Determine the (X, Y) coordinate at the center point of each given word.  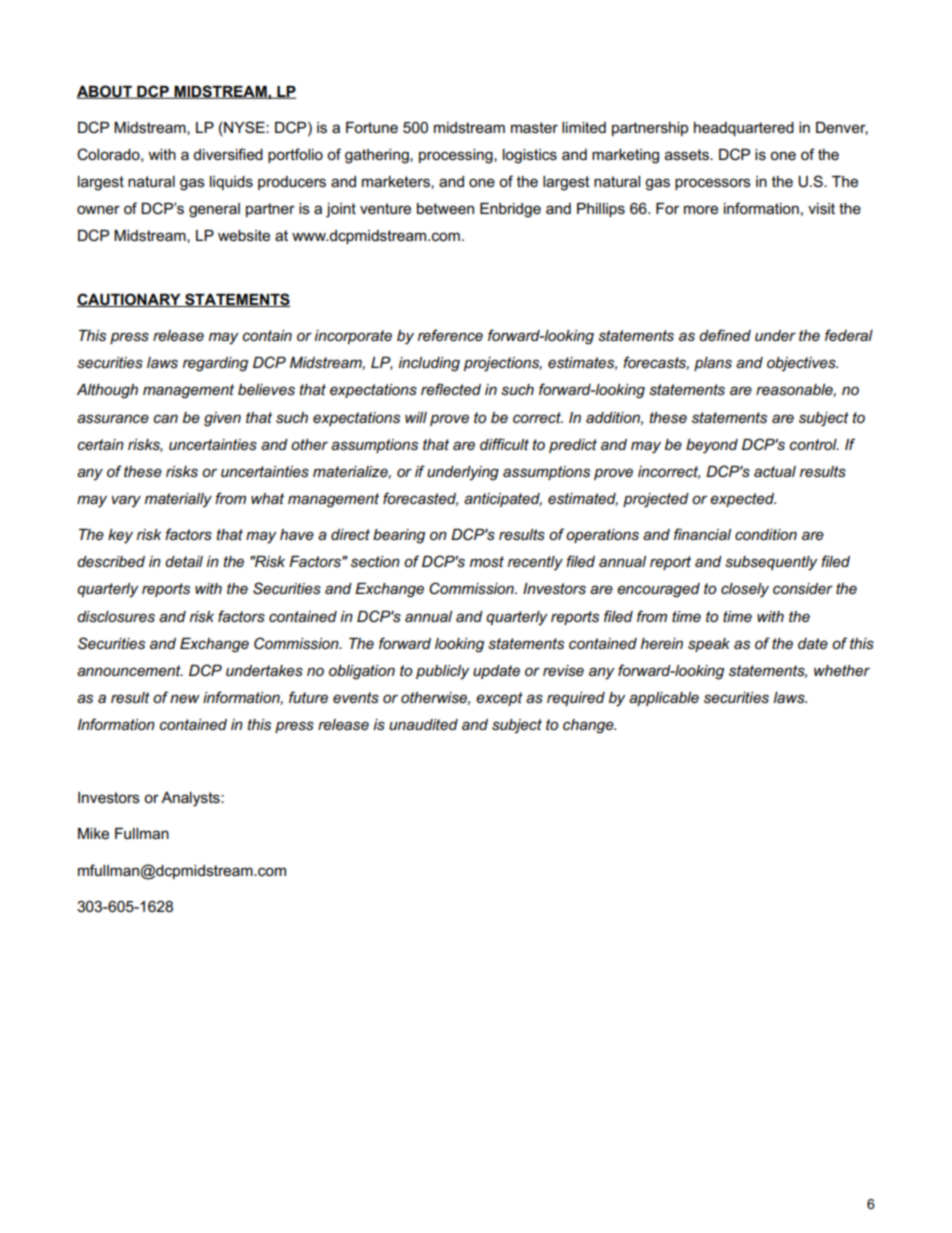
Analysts (191, 799)
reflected (451, 389)
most (487, 561)
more (701, 209)
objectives (802, 364)
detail (184, 561)
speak (709, 645)
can (165, 418)
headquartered (744, 129)
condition (766, 534)
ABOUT (105, 92)
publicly (443, 672)
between (445, 208)
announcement (130, 670)
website (244, 235)
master (534, 127)
